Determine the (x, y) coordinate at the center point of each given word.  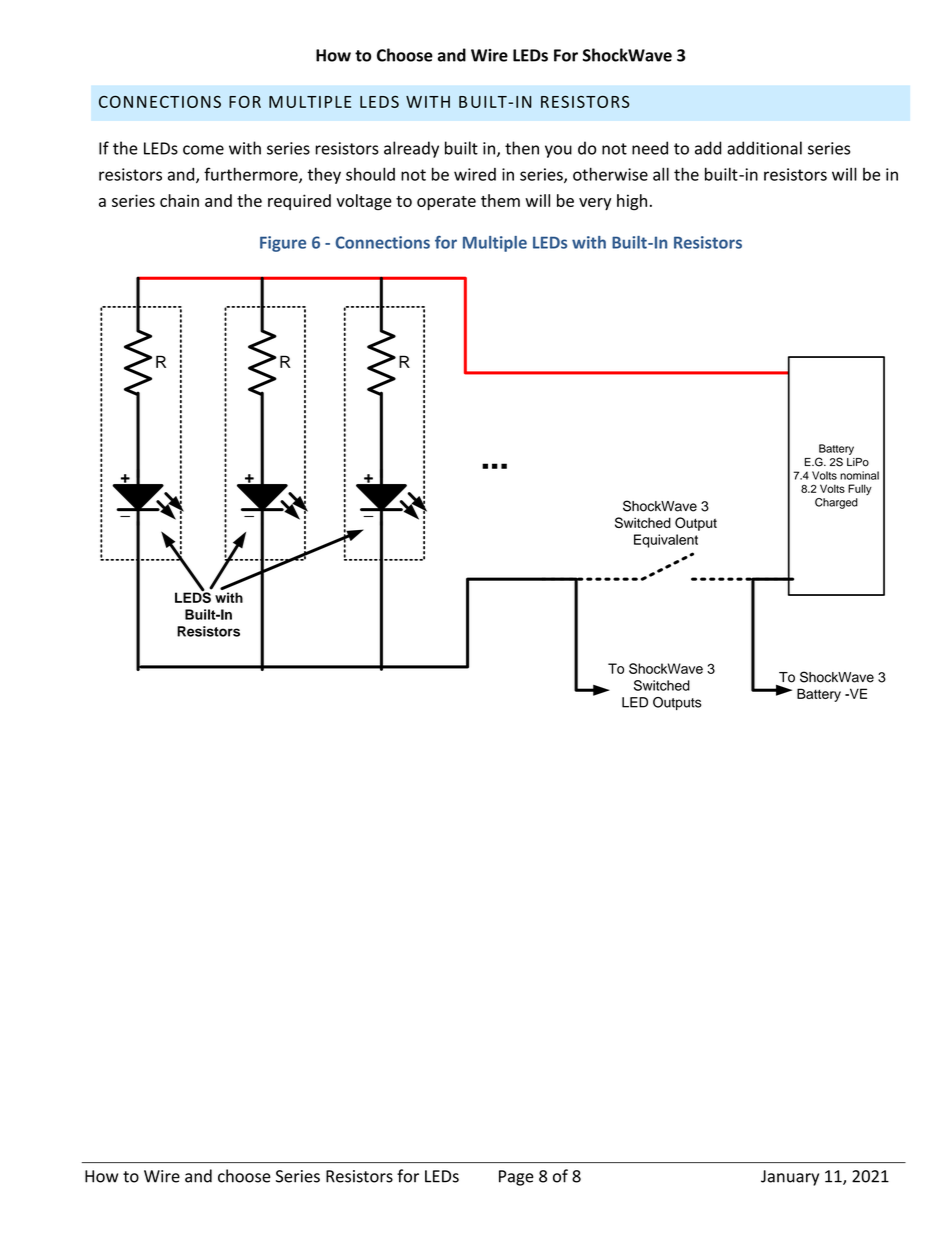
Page (516, 1178)
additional (764, 148)
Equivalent (666, 541)
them (500, 200)
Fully (860, 489)
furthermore (252, 175)
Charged (836, 503)
